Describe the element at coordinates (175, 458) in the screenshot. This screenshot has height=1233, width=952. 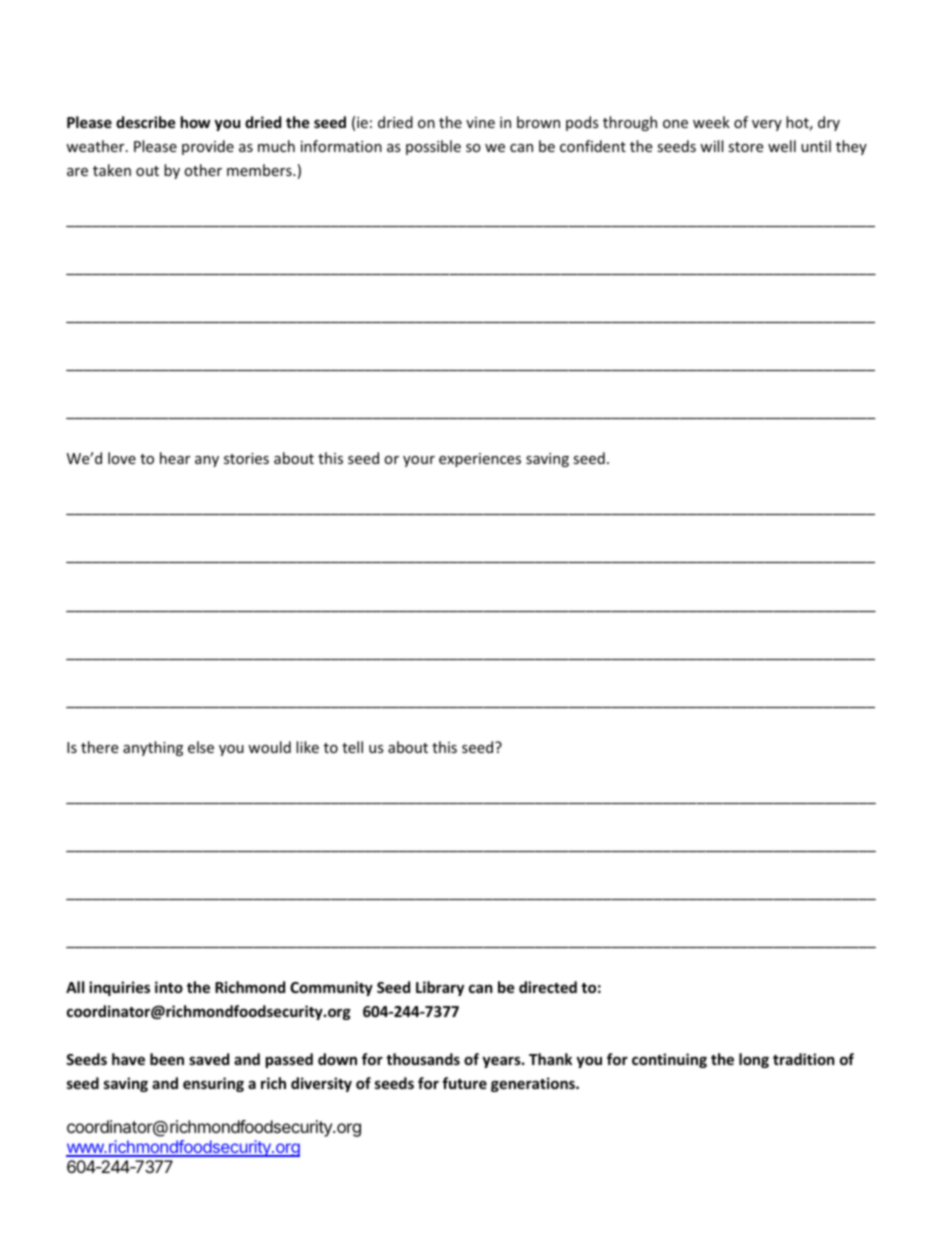
I see `hear` at that location.
